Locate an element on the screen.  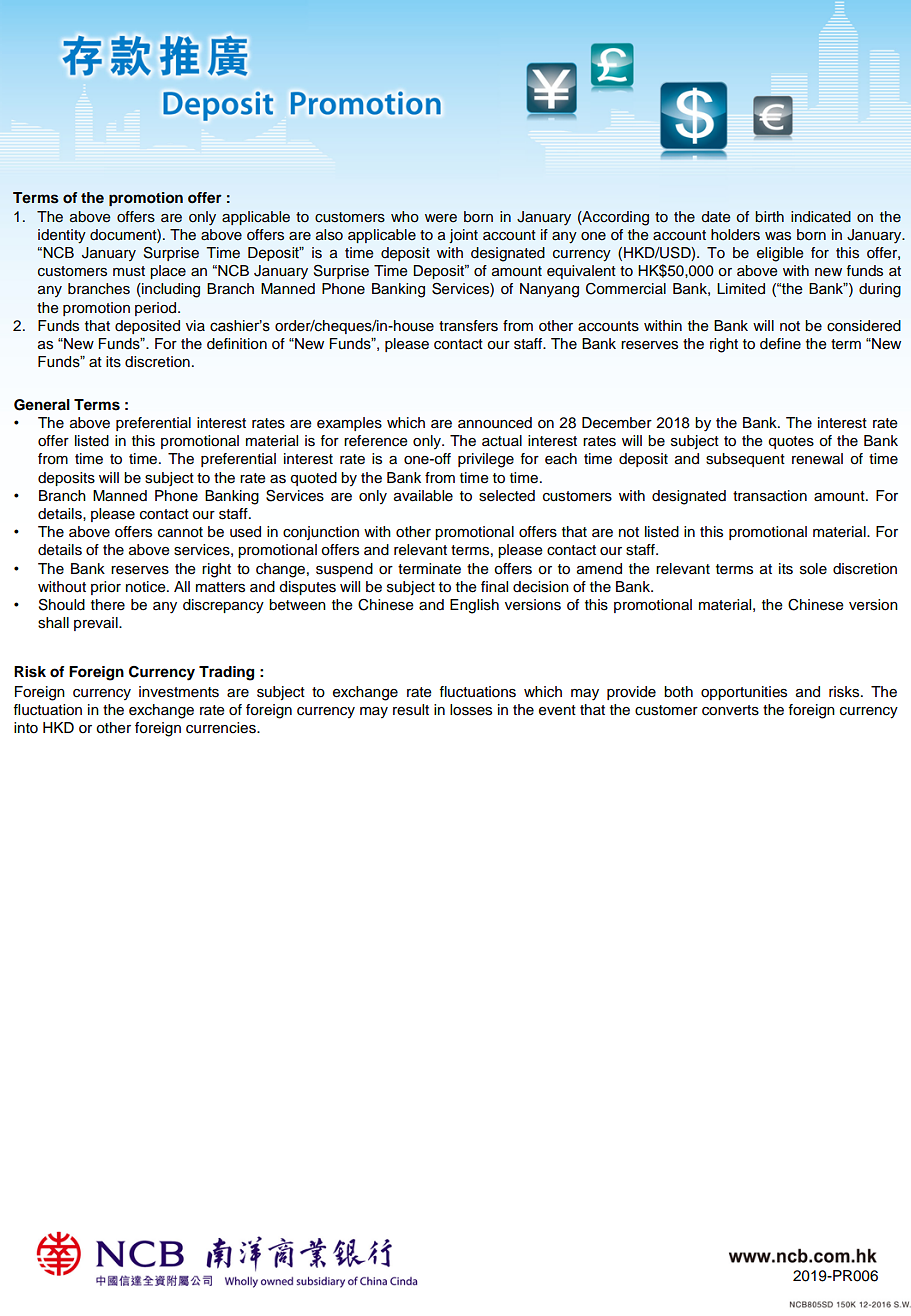
final is located at coordinates (494, 587).
